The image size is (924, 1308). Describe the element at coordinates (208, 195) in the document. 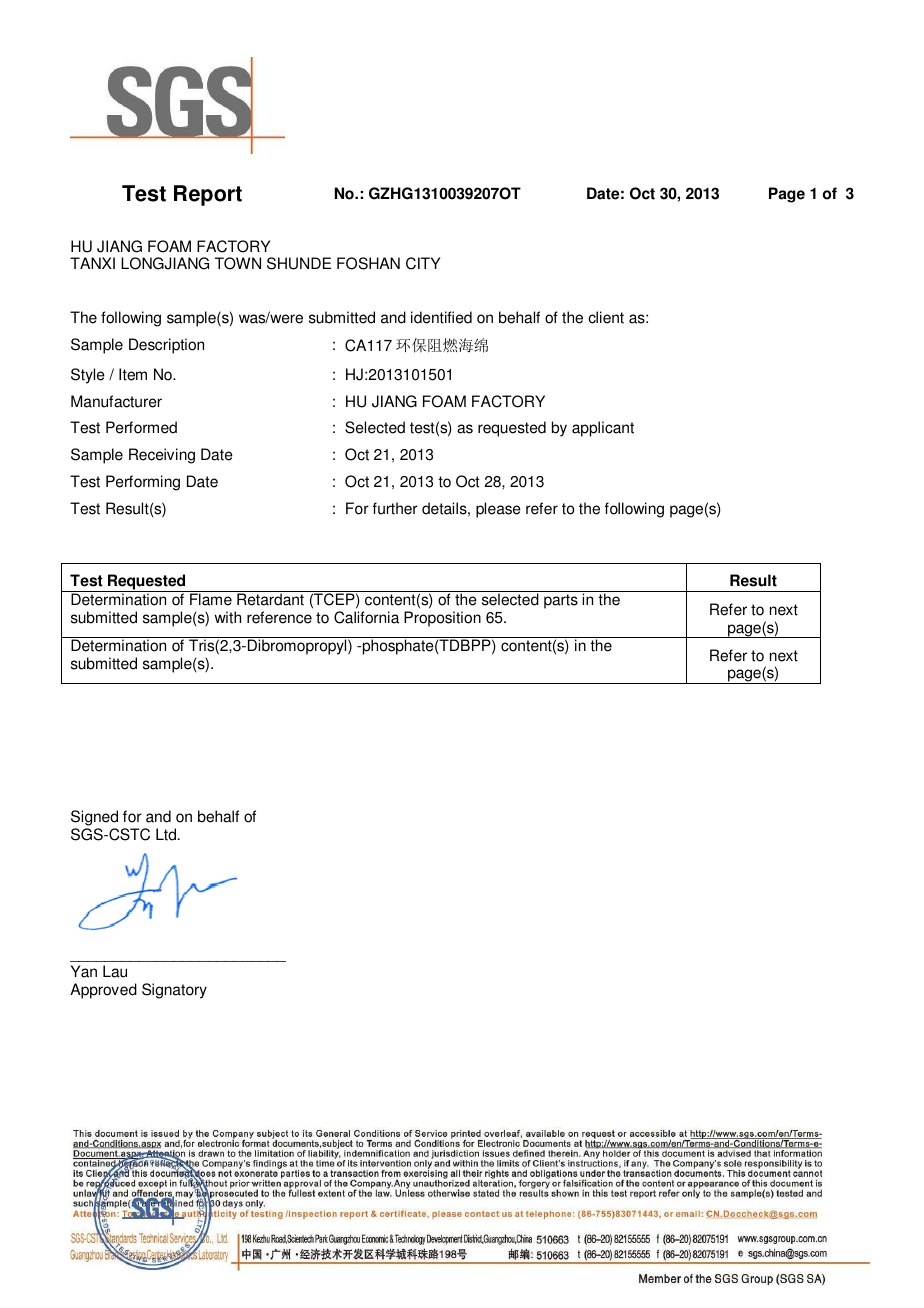

I see `Report` at that location.
